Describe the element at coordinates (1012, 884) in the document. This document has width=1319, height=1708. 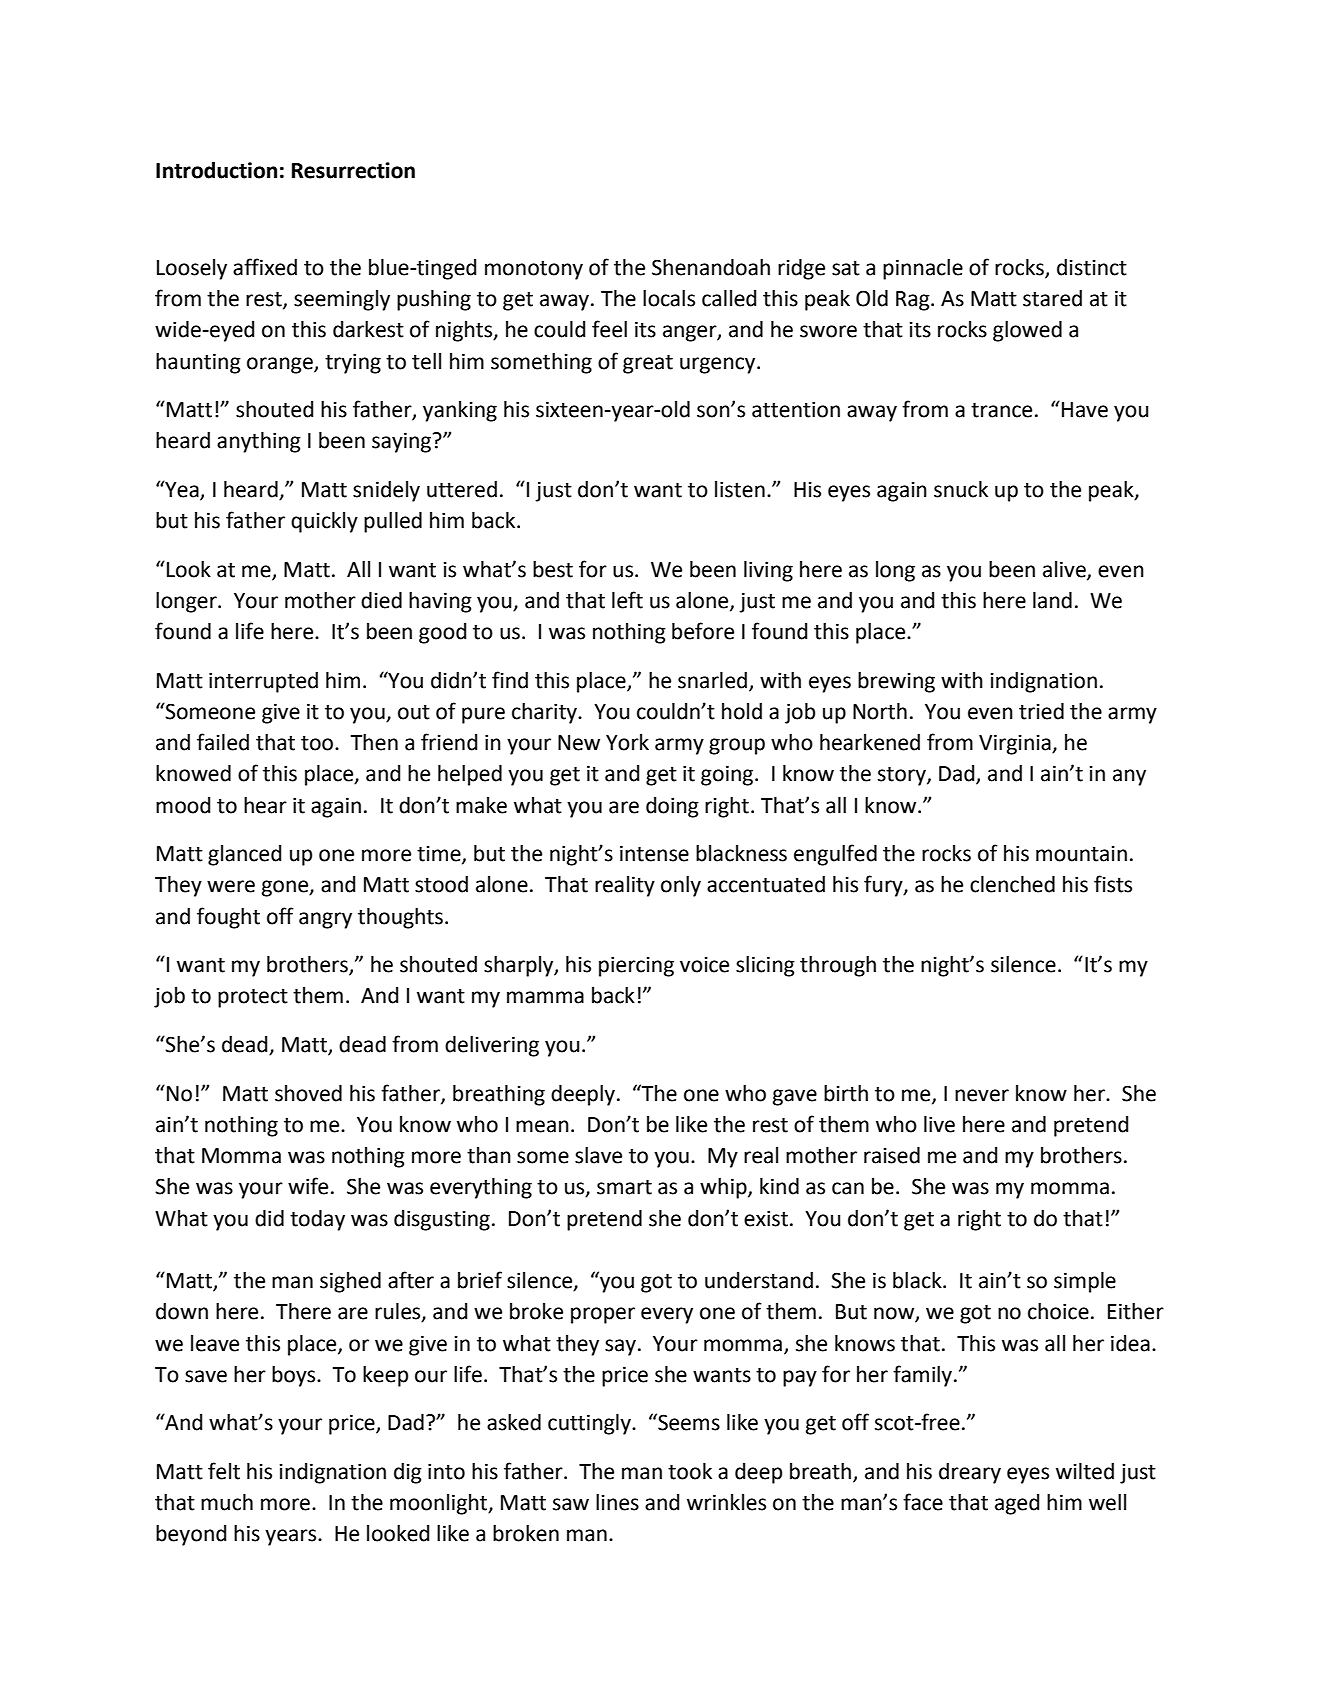
I see `clenched` at that location.
